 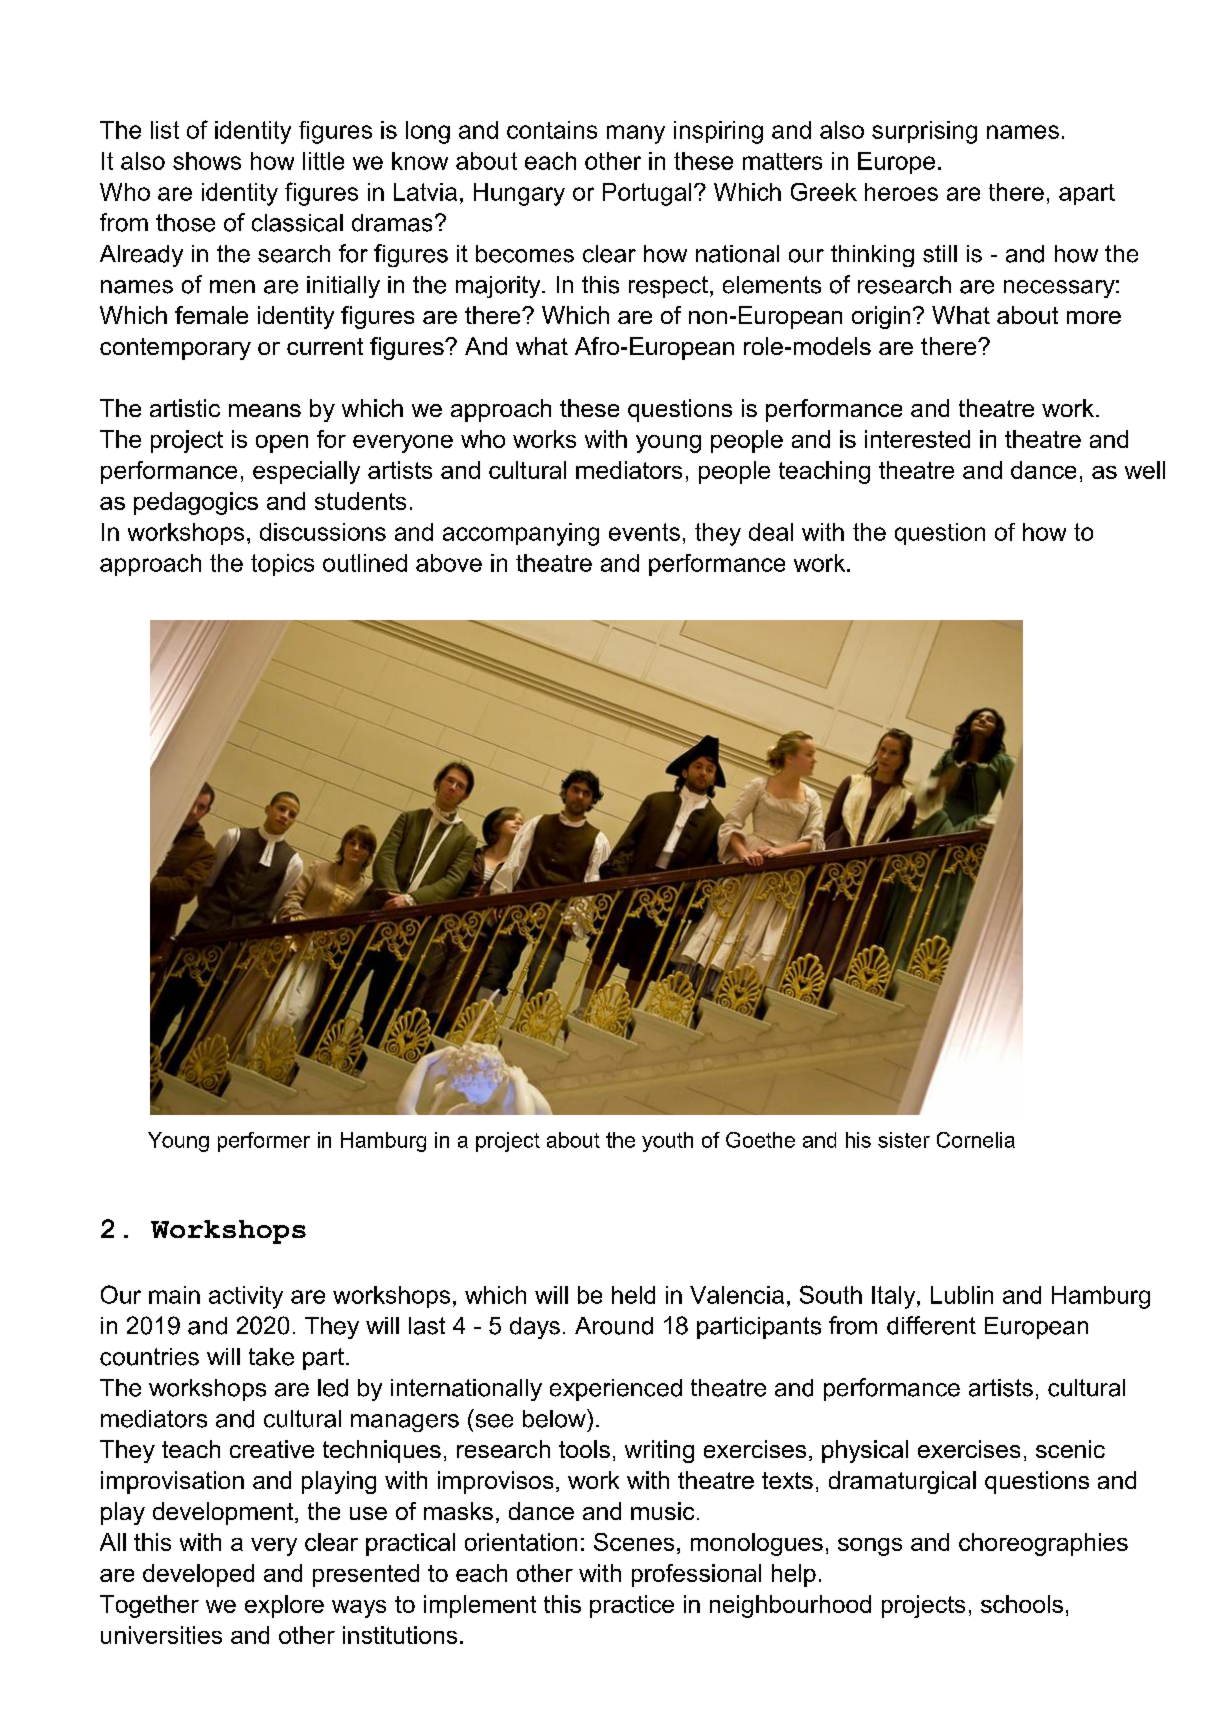 I want to click on well, so click(x=1145, y=470).
